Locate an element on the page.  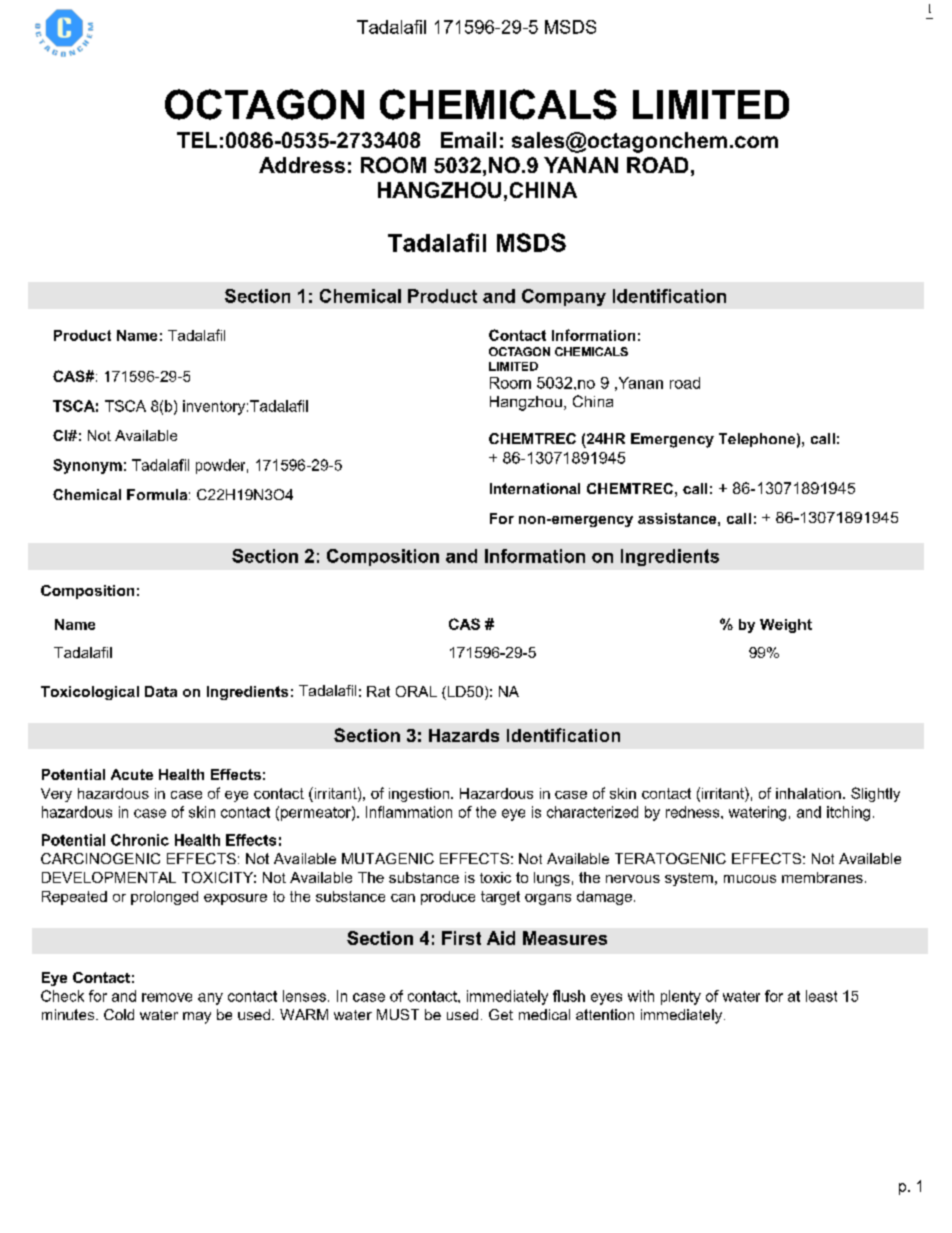
Company is located at coordinates (564, 297).
